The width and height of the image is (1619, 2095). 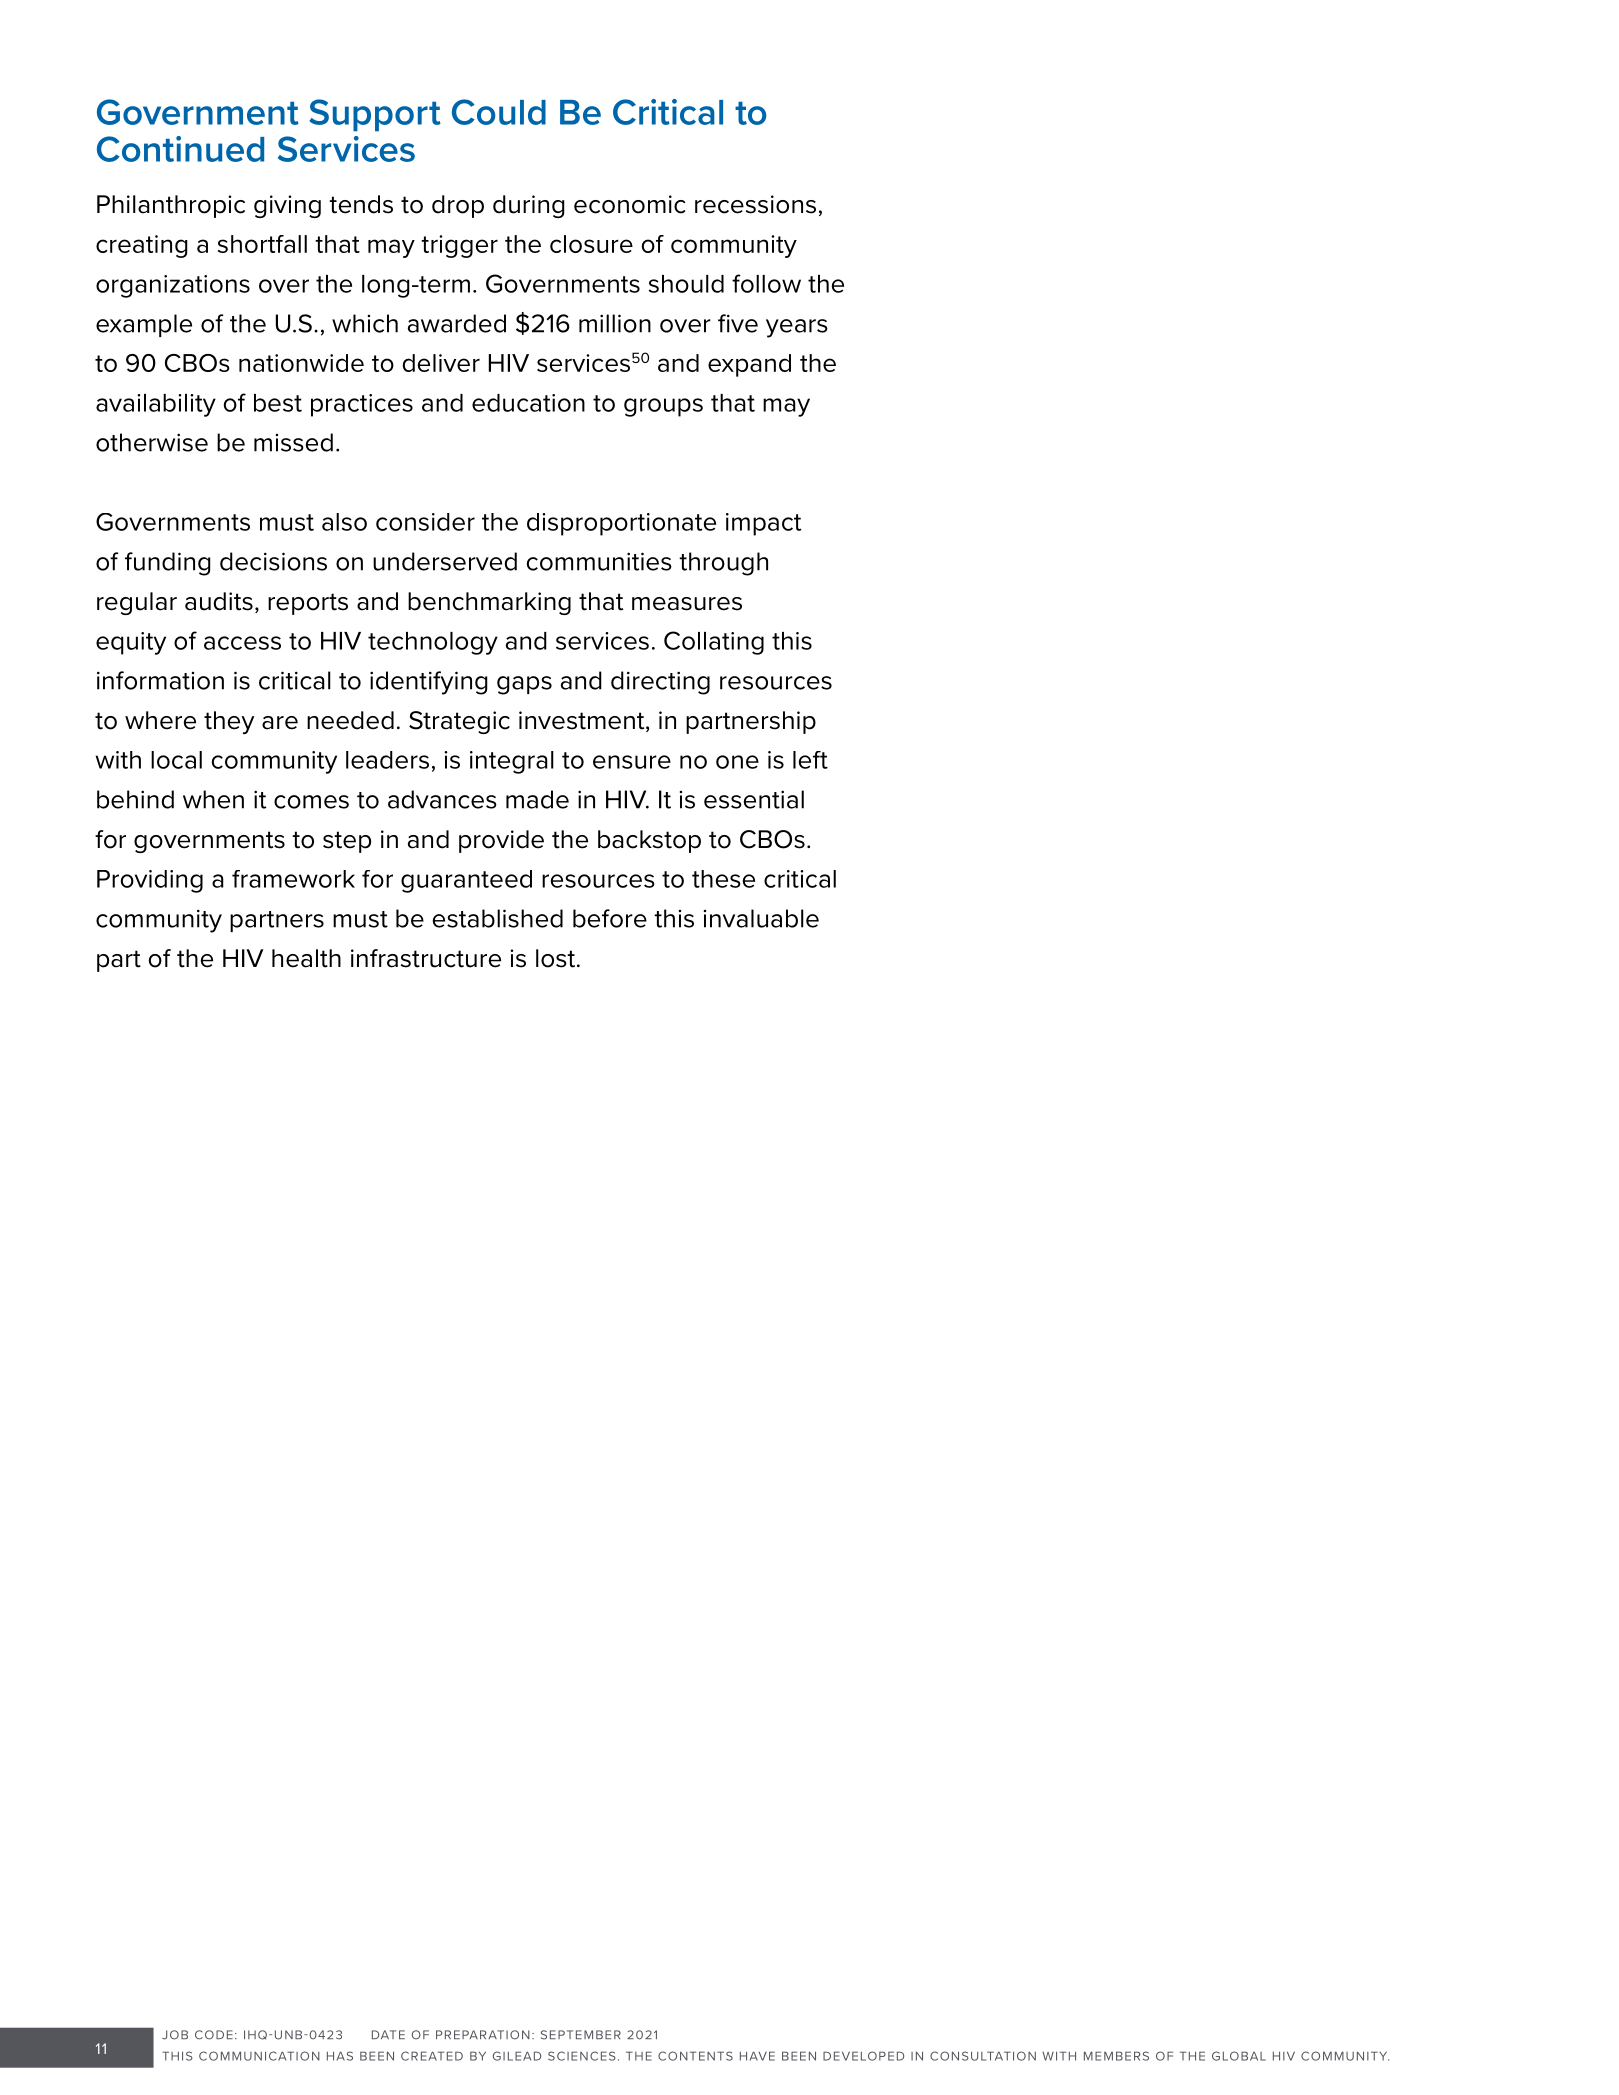 I want to click on one, so click(x=737, y=762).
